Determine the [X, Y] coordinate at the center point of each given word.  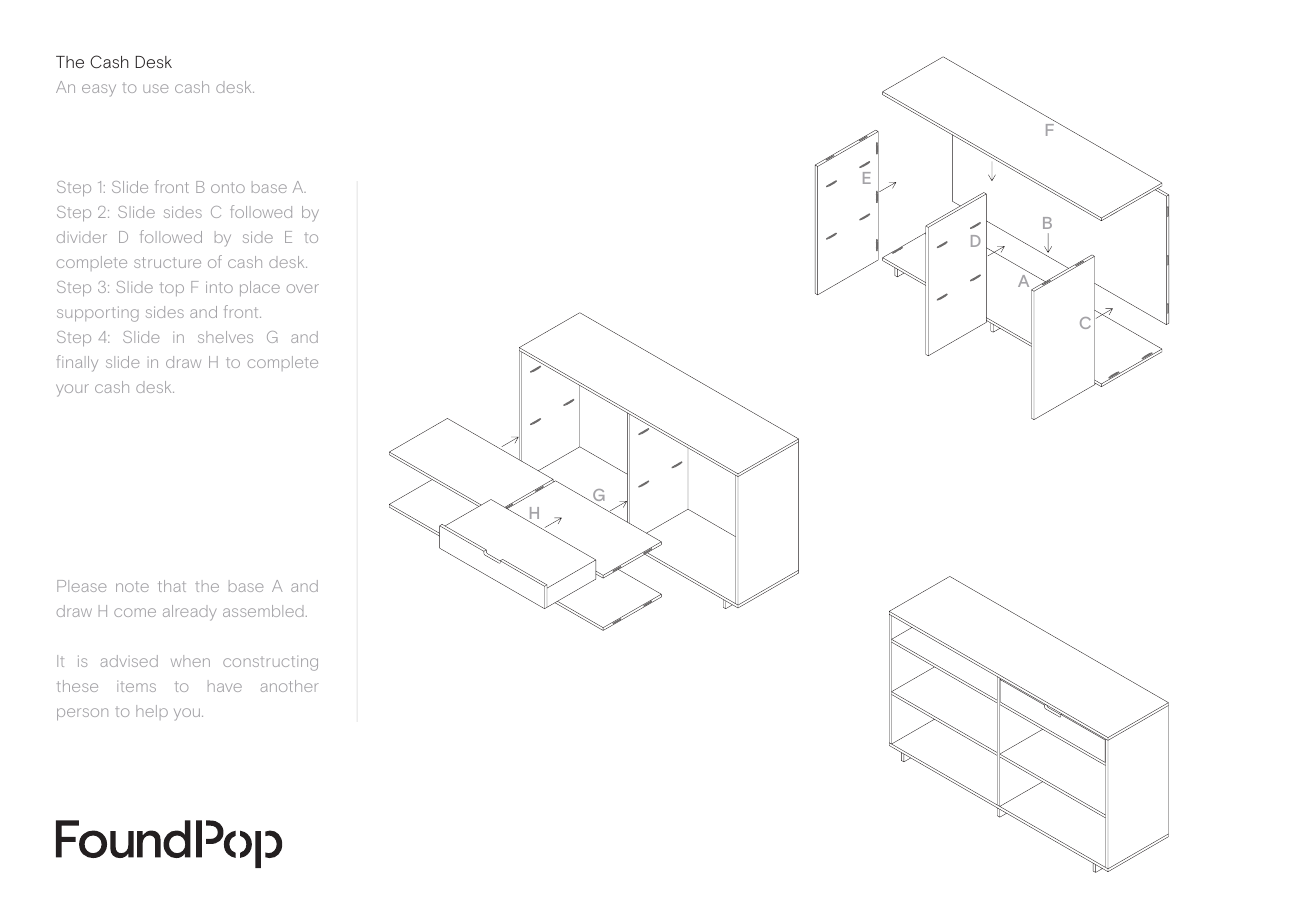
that [172, 586]
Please [81, 586]
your [72, 390]
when [190, 661]
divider [82, 237]
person [82, 714]
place [260, 288]
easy [99, 90]
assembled [263, 611]
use [155, 88]
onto [228, 187]
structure [167, 262]
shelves [225, 337]
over [303, 288]
